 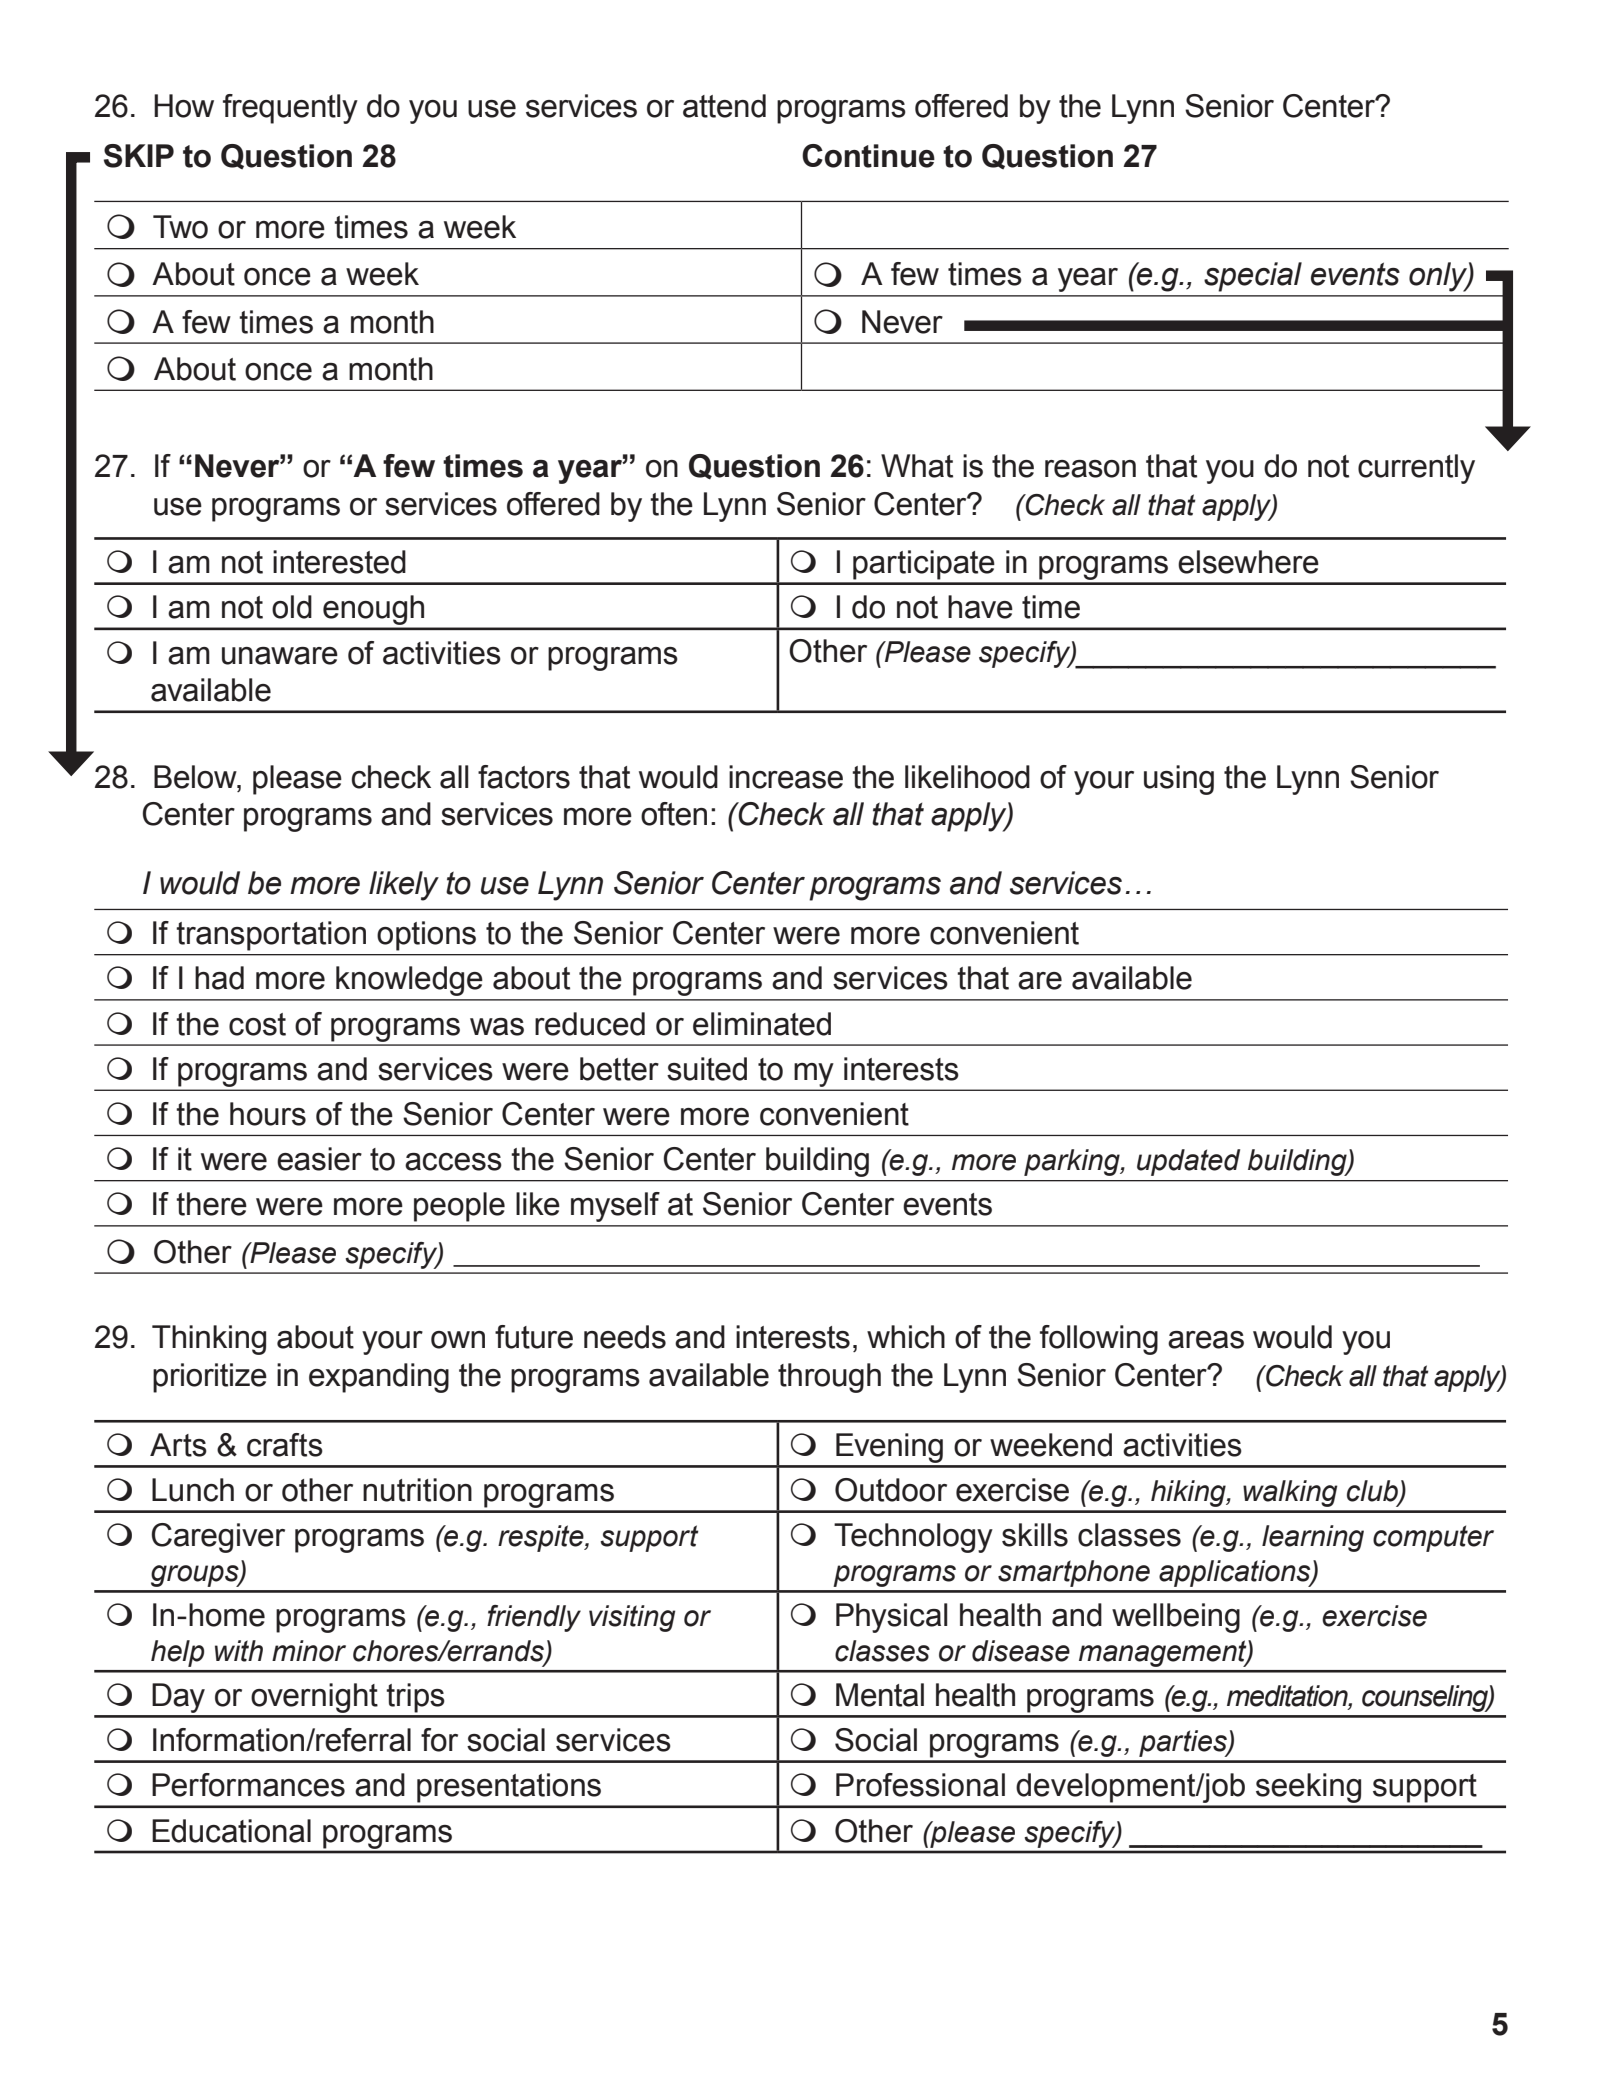 I want to click on eliminated, so click(x=762, y=1024).
